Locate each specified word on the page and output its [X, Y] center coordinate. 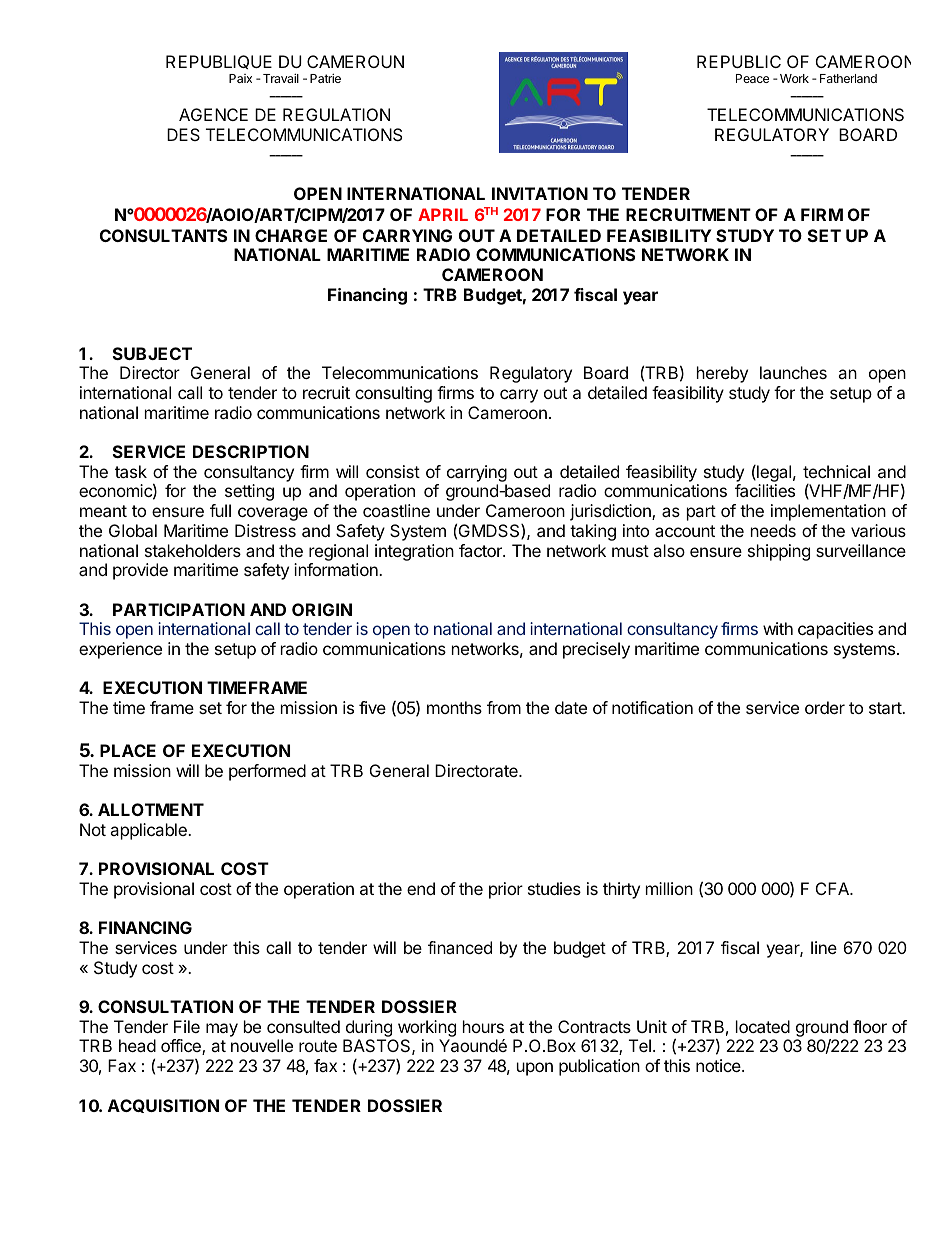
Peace [752, 78]
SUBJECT [152, 353]
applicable [149, 831]
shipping [779, 552]
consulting [393, 394]
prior [506, 890]
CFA [833, 888]
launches [793, 372]
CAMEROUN [355, 61]
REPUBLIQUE [219, 62]
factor [481, 550]
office [182, 1047]
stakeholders [193, 550]
